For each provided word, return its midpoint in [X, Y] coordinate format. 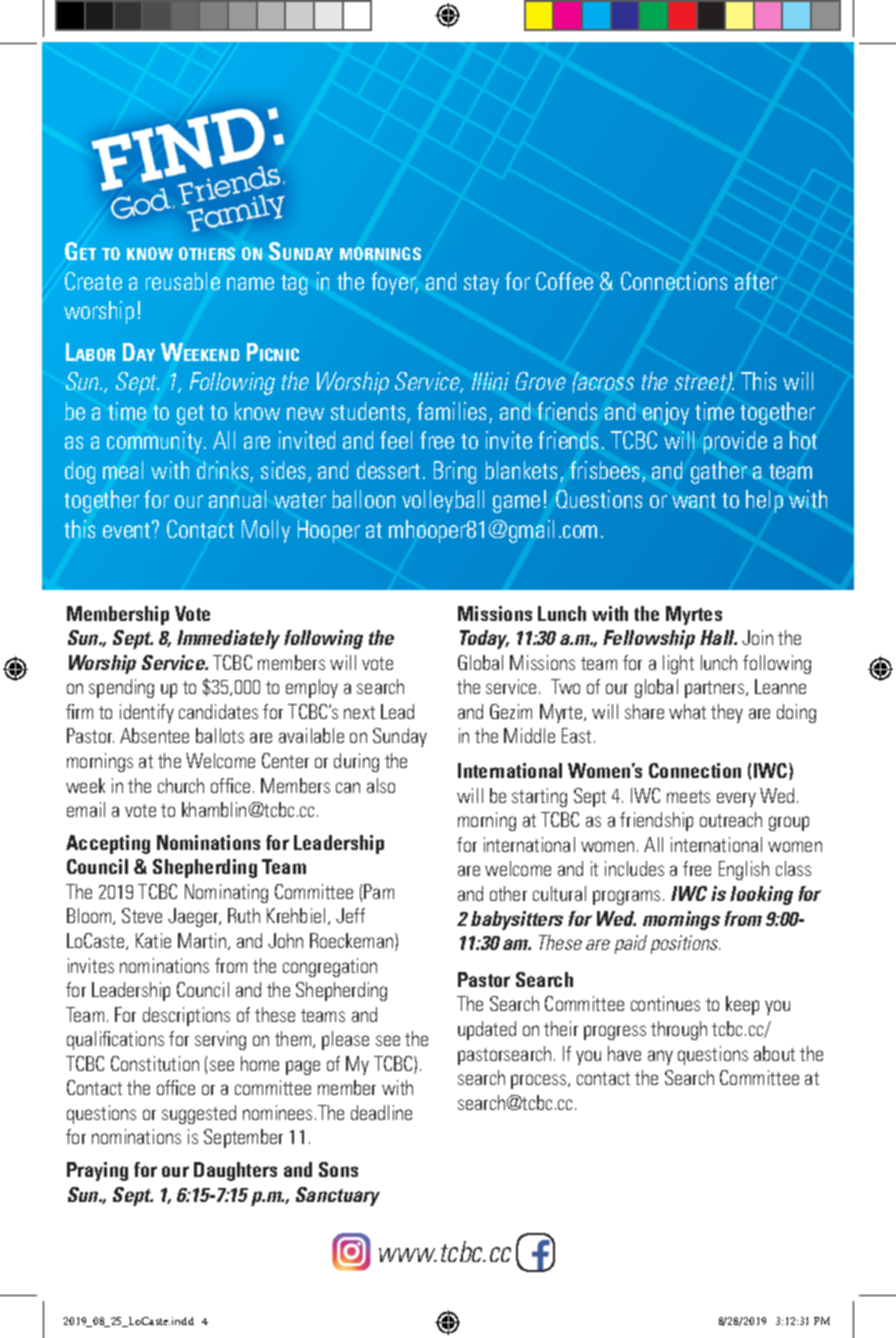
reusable [183, 281]
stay [481, 285]
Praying [97, 1171]
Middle [529, 735]
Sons [338, 1169]
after [756, 281]
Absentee [154, 735]
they [727, 713]
